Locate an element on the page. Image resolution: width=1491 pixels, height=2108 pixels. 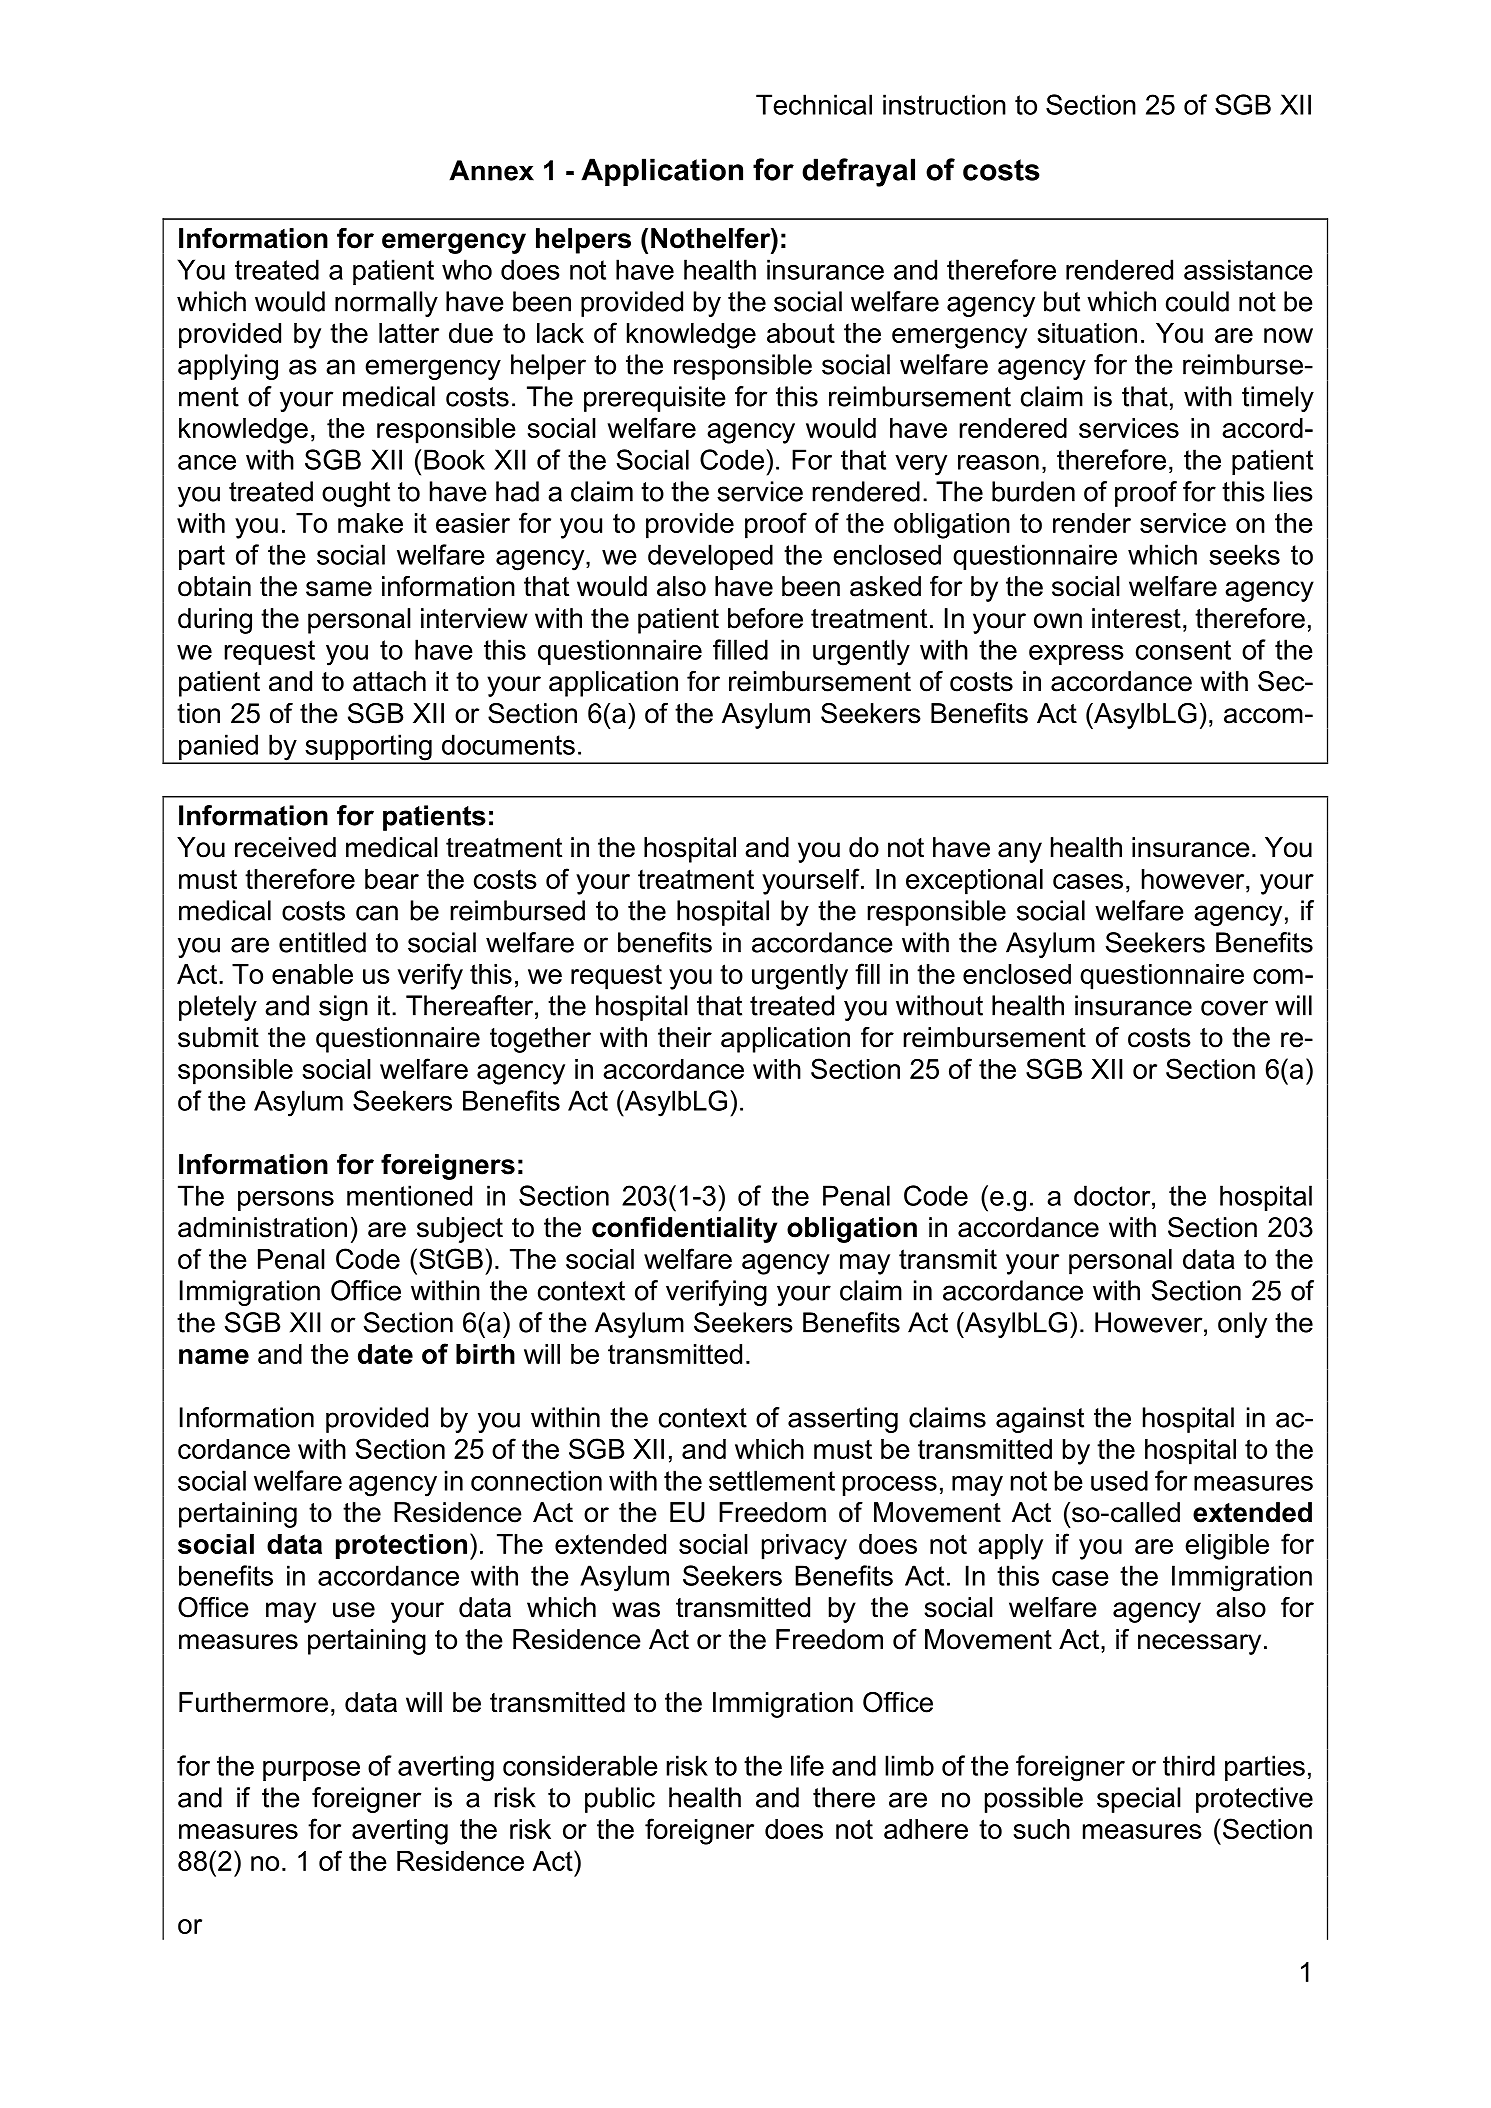
attach is located at coordinates (389, 681).
